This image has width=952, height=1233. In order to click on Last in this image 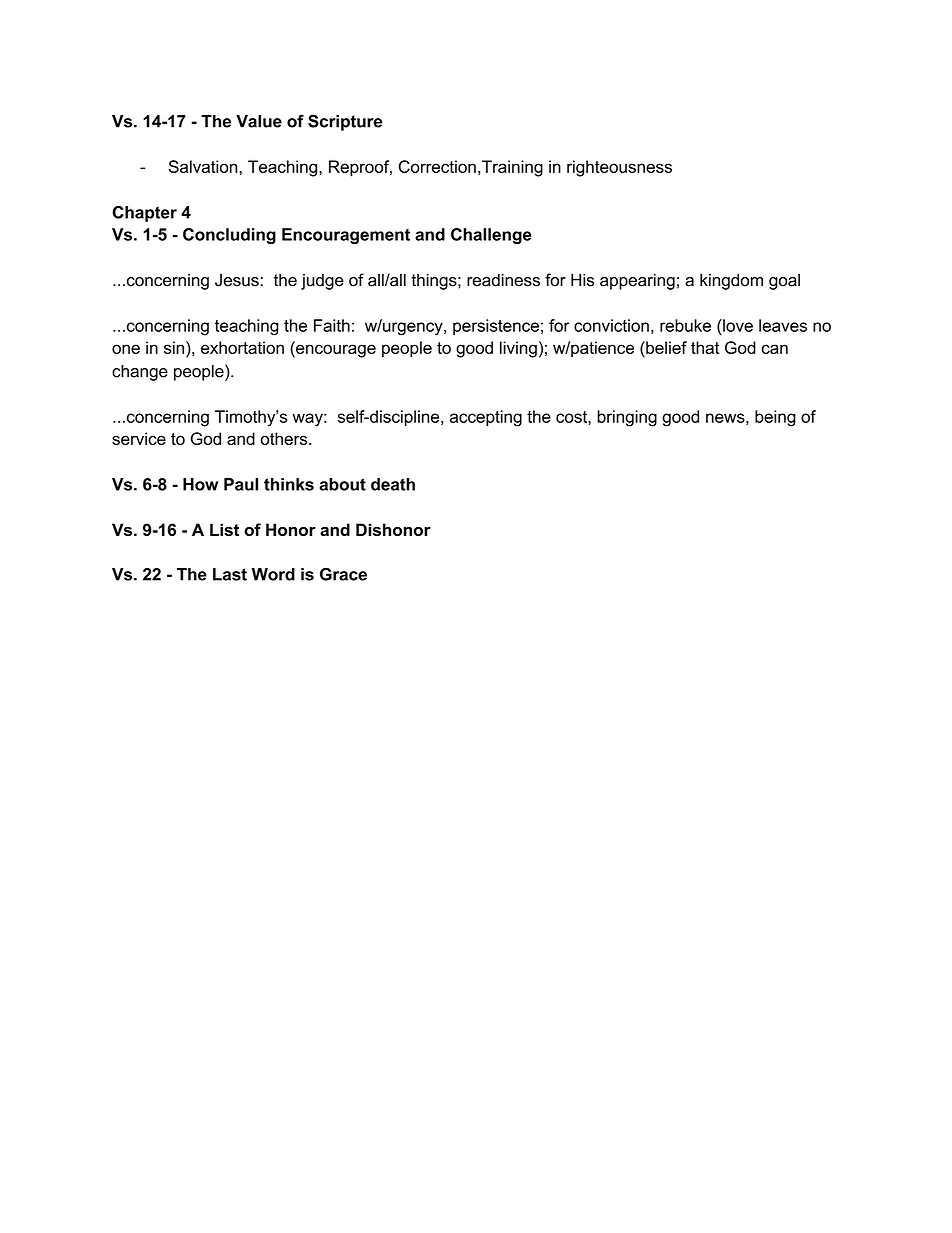, I will do `click(230, 574)`.
